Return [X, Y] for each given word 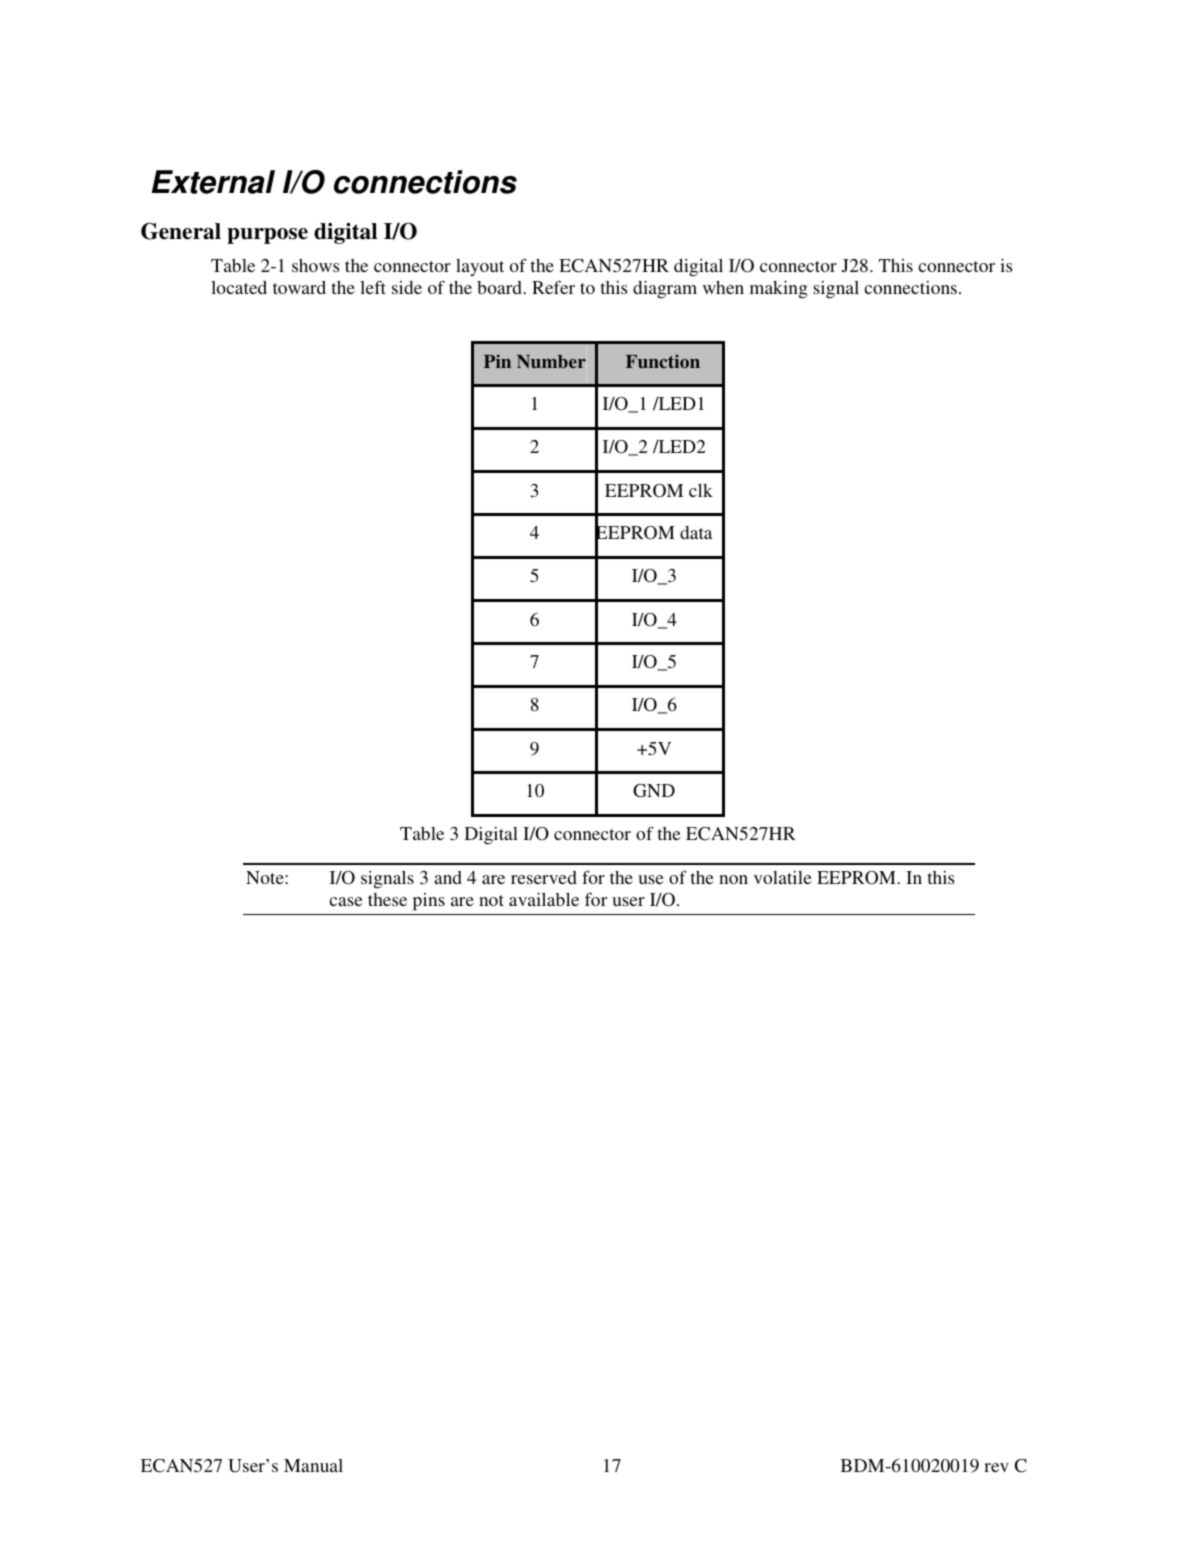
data [696, 532]
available [544, 899]
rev [996, 1467]
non [733, 879]
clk [701, 490]
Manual [313, 1465]
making [778, 289]
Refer [553, 287]
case [346, 901]
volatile [783, 877]
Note [266, 877]
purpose [267, 236]
